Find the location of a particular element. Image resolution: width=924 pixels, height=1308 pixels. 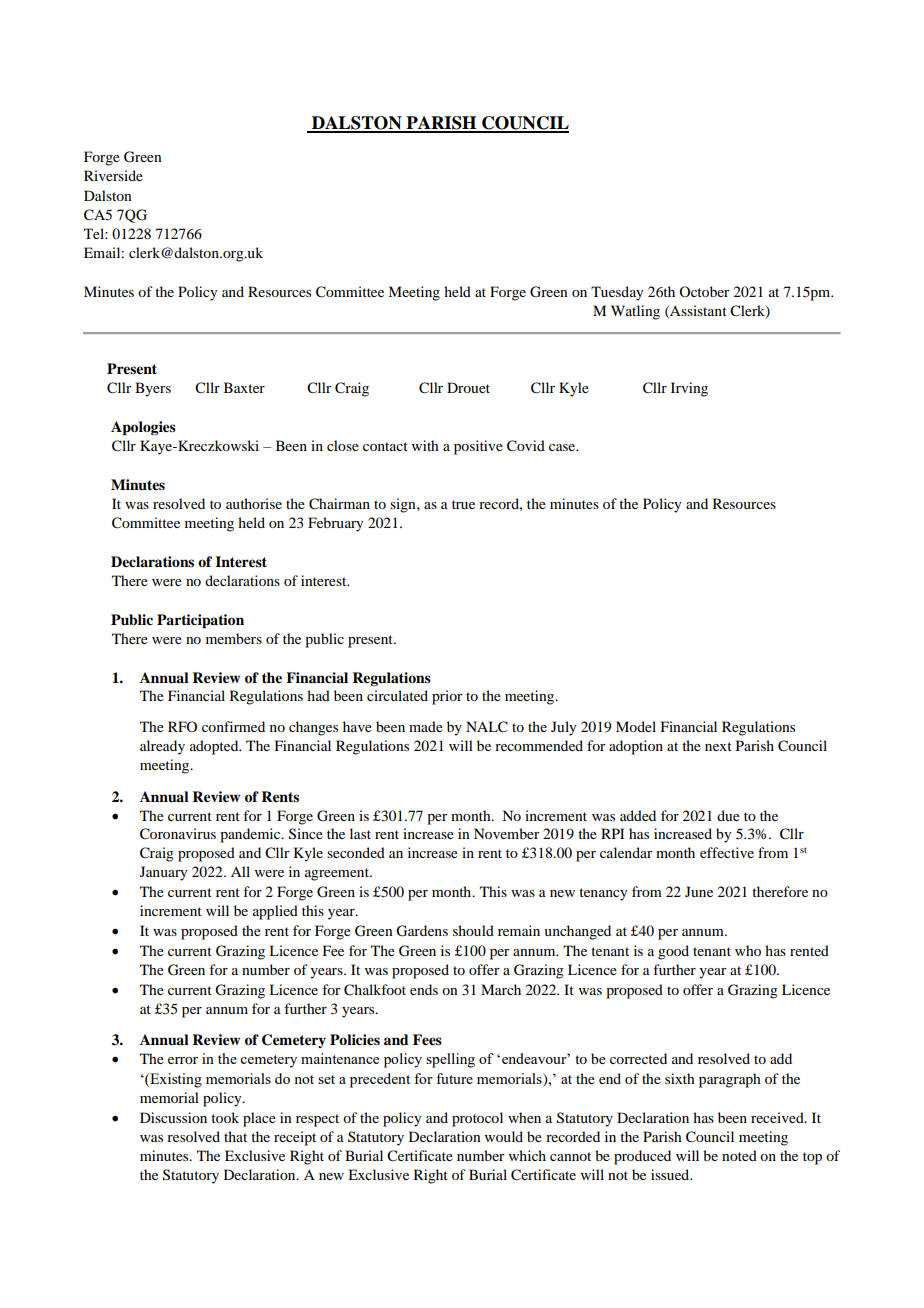

true is located at coordinates (463, 504).
